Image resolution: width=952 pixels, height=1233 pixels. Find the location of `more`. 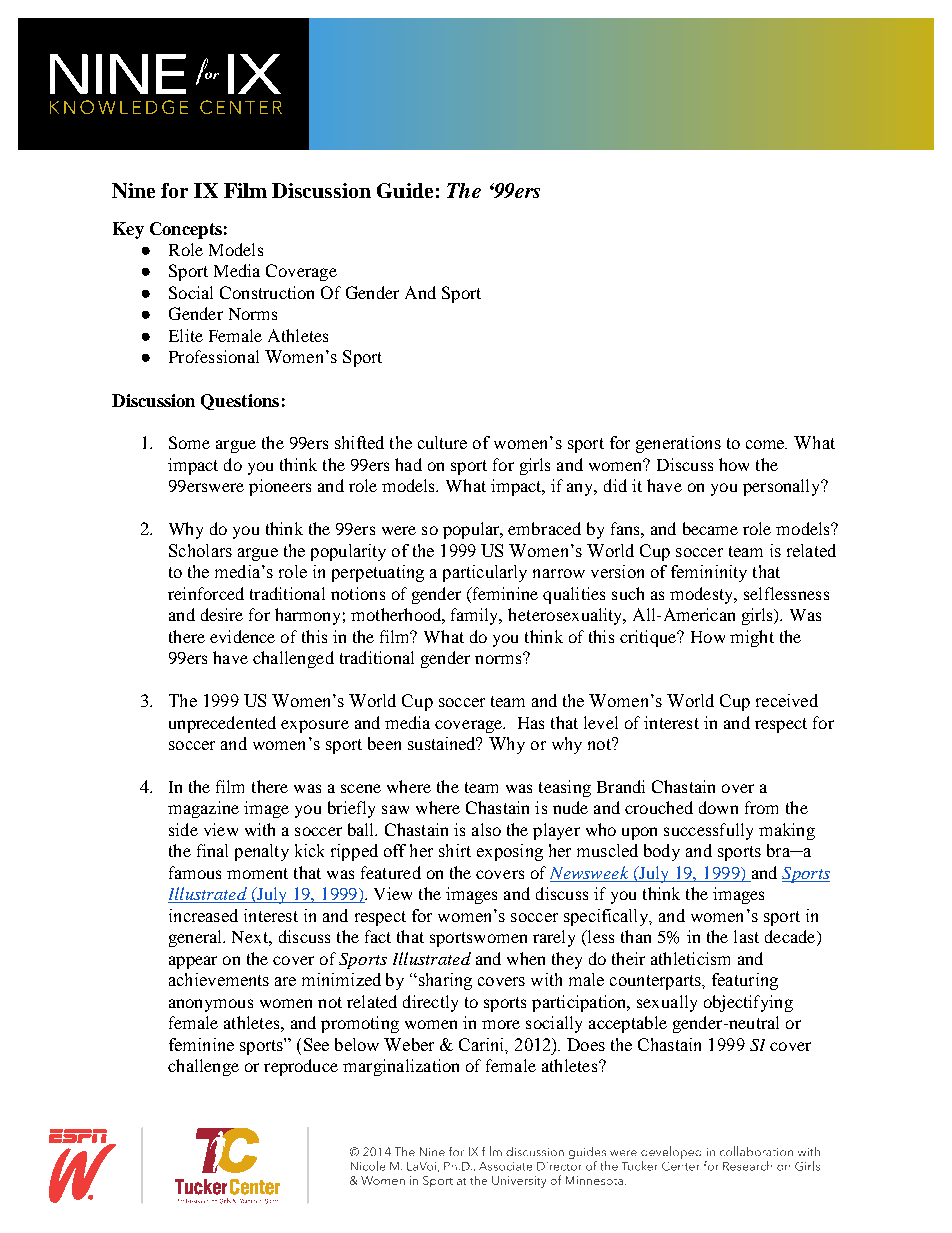

more is located at coordinates (501, 1024).
